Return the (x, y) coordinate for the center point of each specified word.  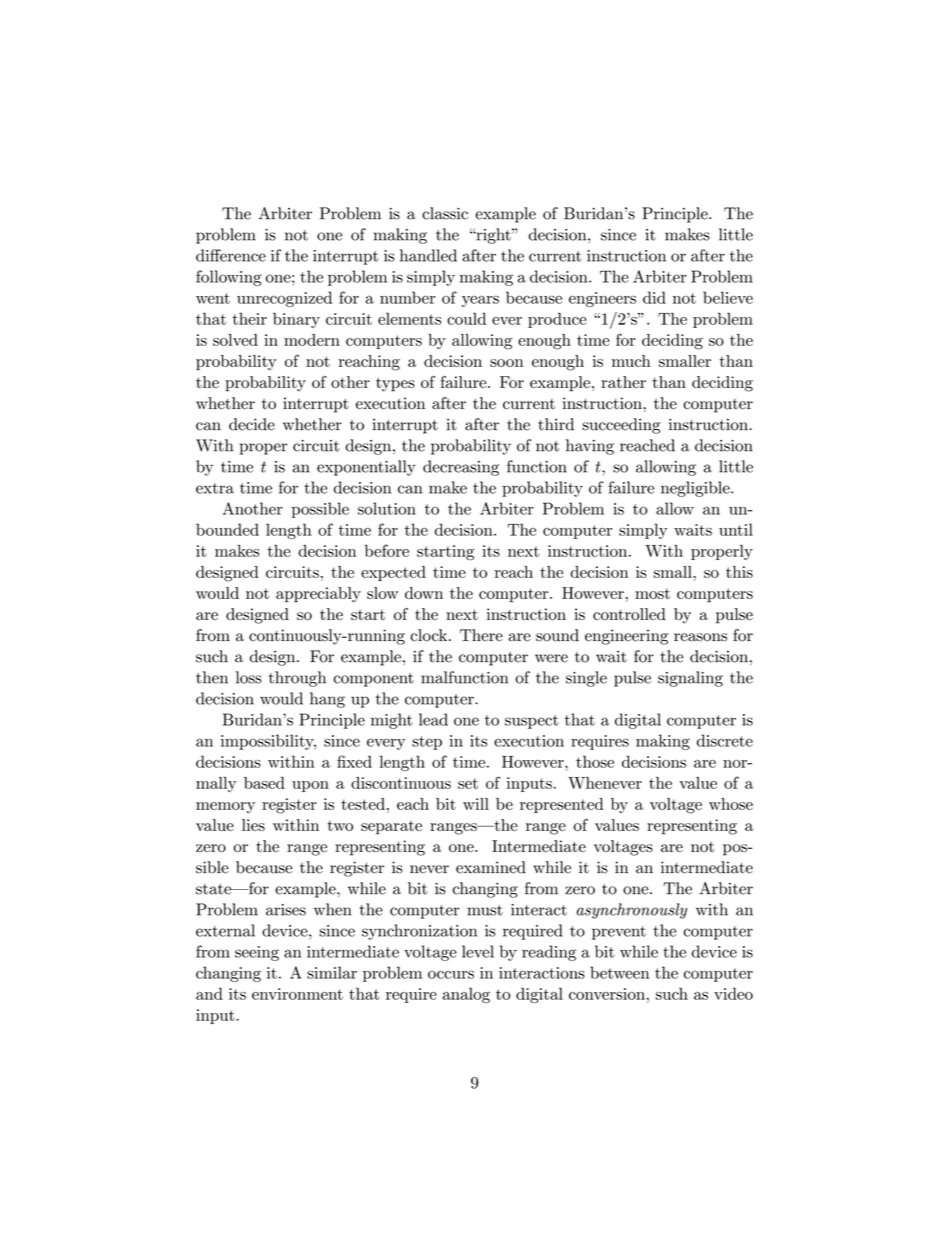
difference (231, 255)
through (297, 679)
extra (215, 488)
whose (731, 804)
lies (253, 825)
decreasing (461, 468)
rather (623, 382)
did (654, 297)
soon (507, 363)
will (476, 804)
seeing (257, 953)
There (481, 635)
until (736, 529)
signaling (690, 679)
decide (252, 424)
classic (445, 213)
